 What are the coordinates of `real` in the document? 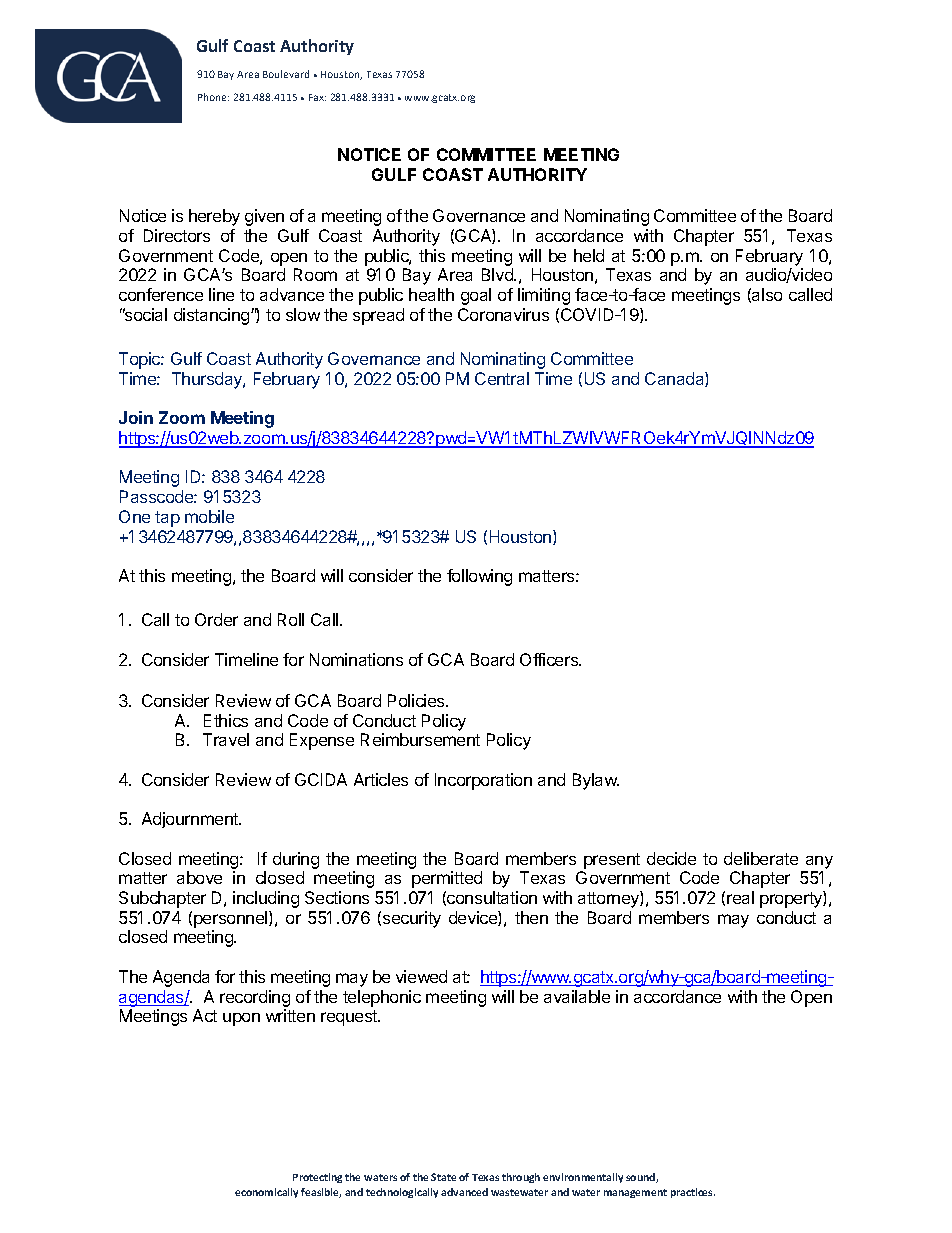 It's located at (740, 897).
